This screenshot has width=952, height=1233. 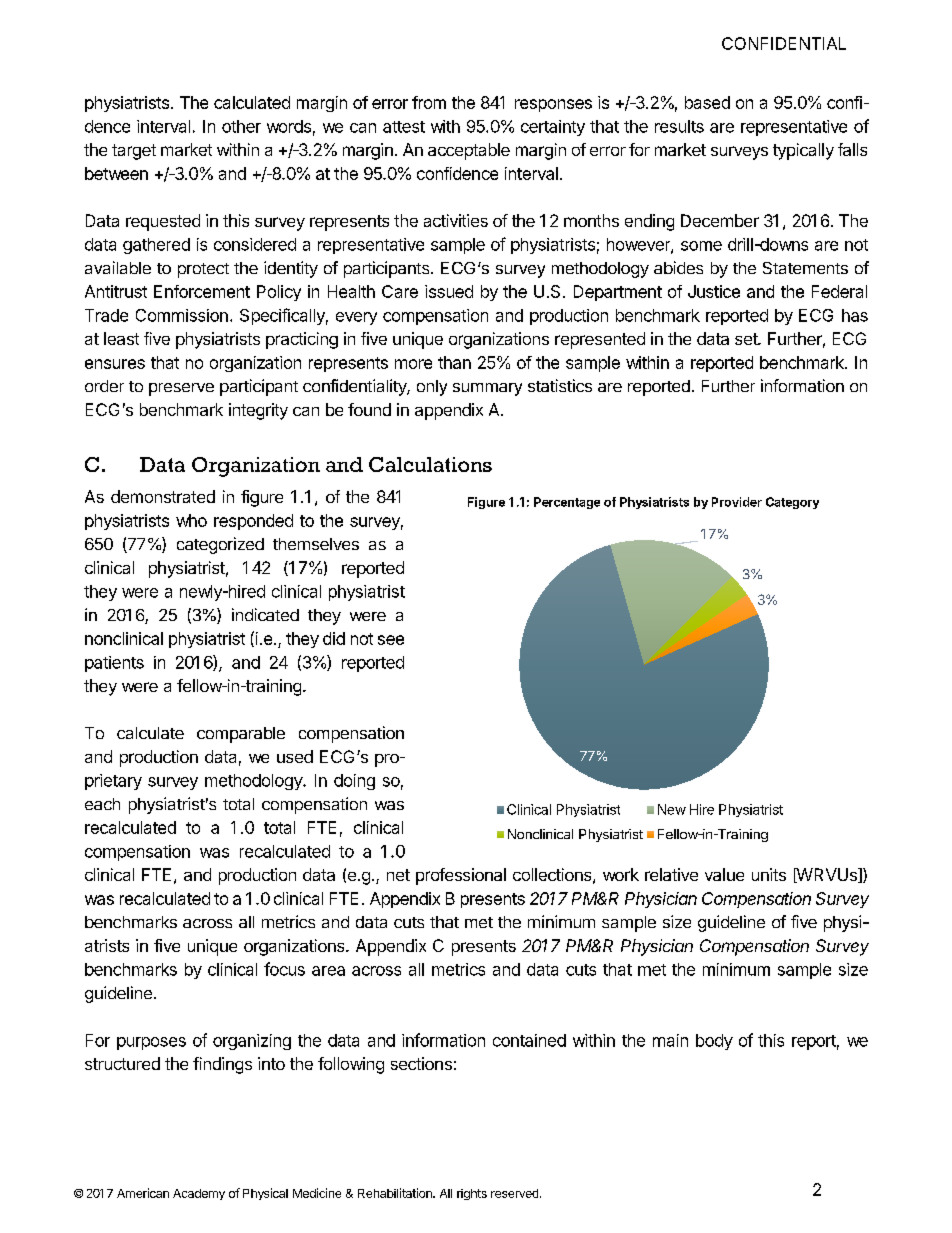 I want to click on each, so click(x=102, y=804).
